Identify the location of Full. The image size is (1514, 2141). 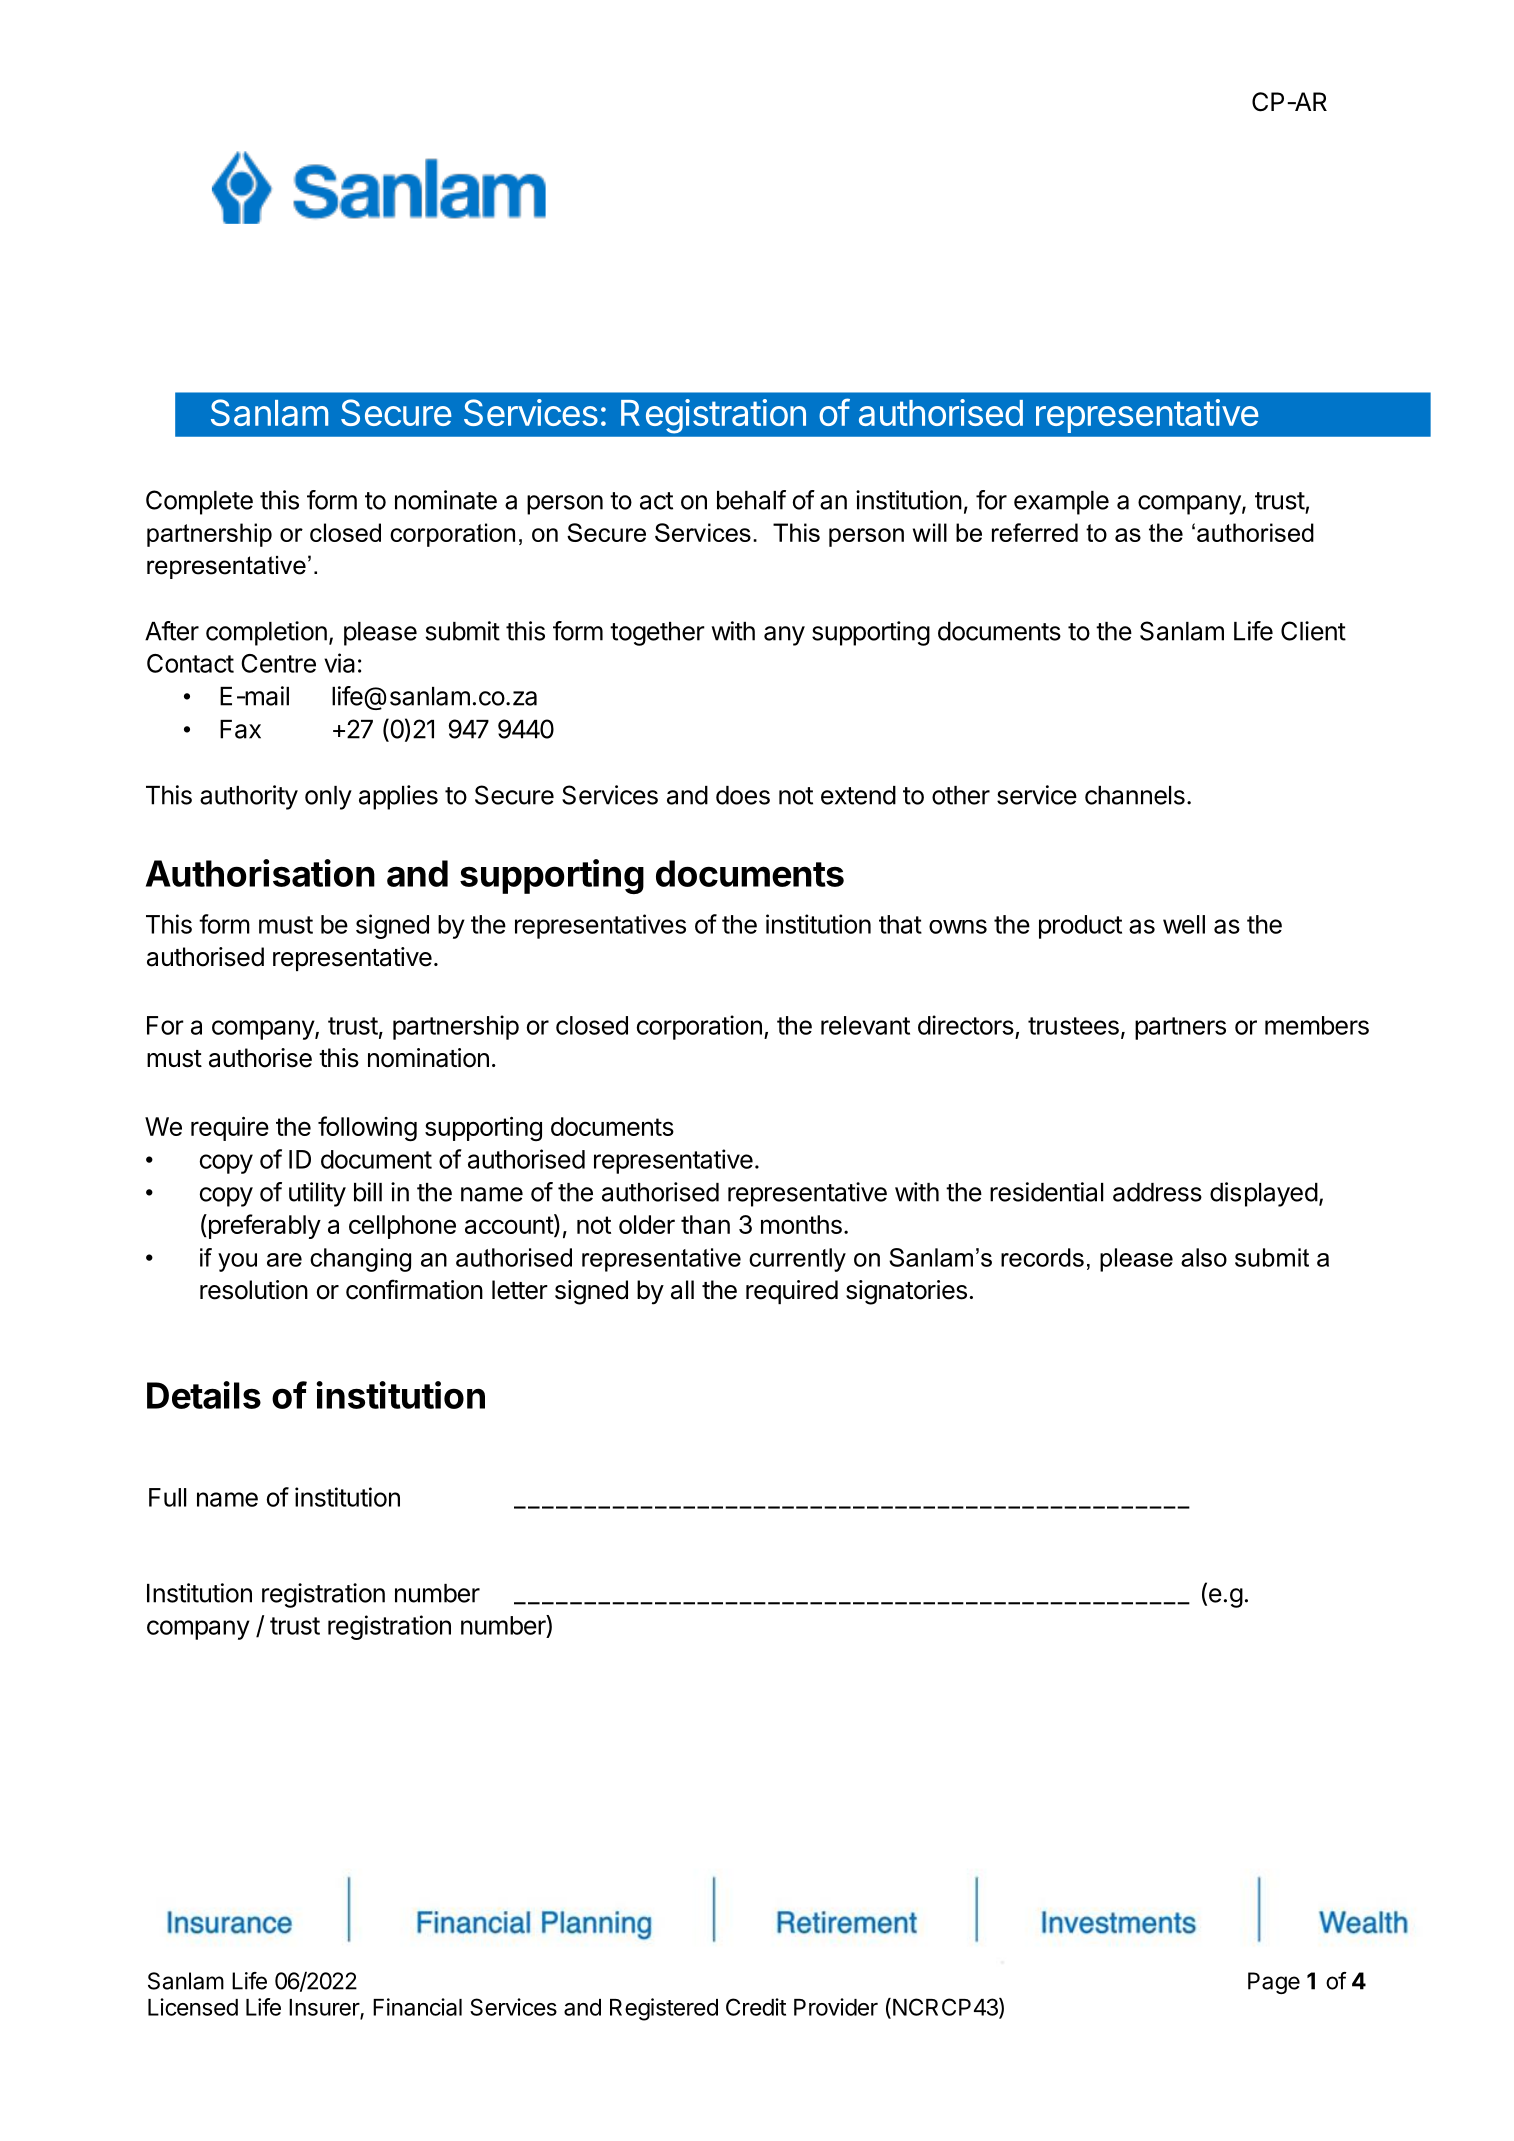
(167, 1497).
